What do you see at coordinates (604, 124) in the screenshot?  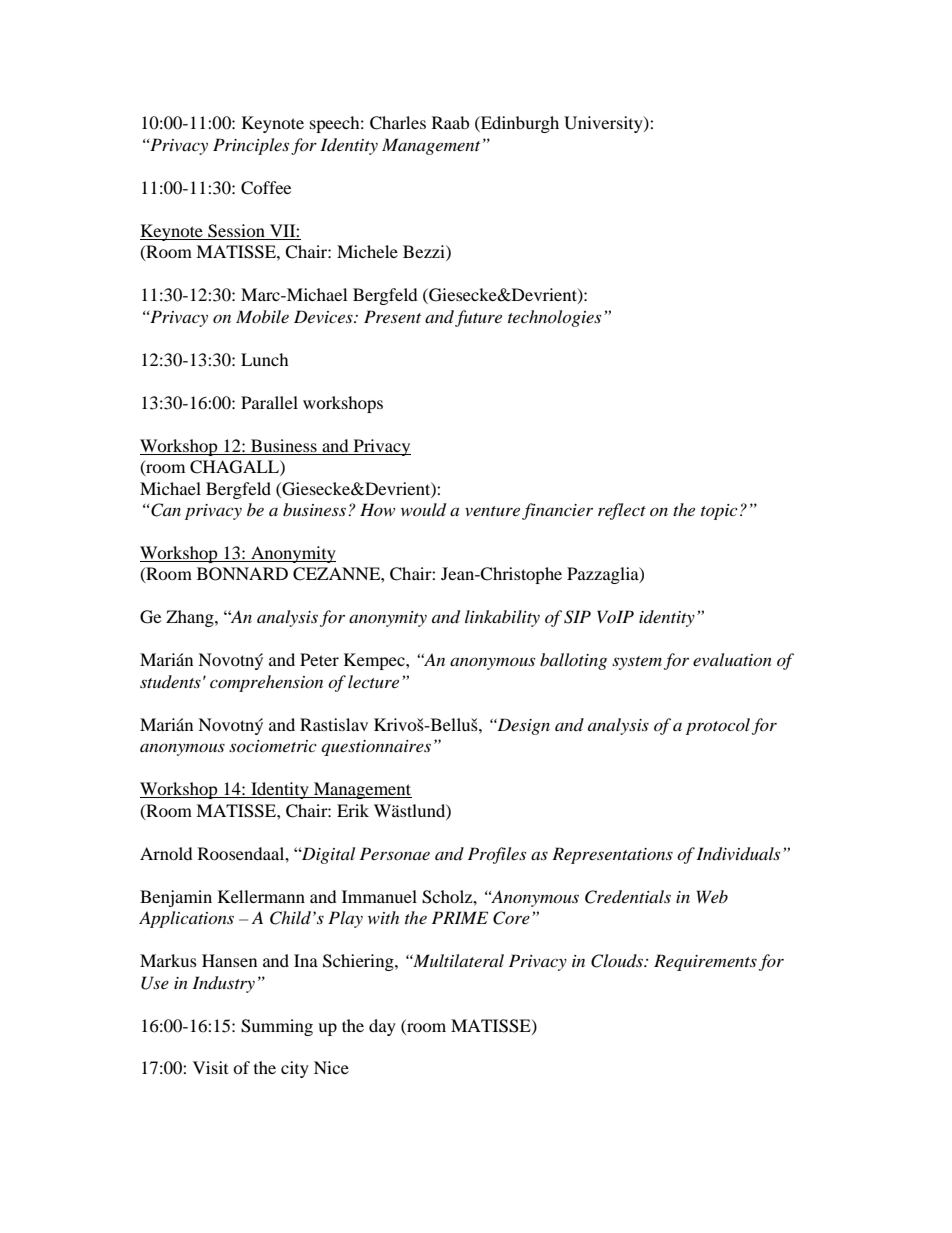 I see `University` at bounding box center [604, 124].
